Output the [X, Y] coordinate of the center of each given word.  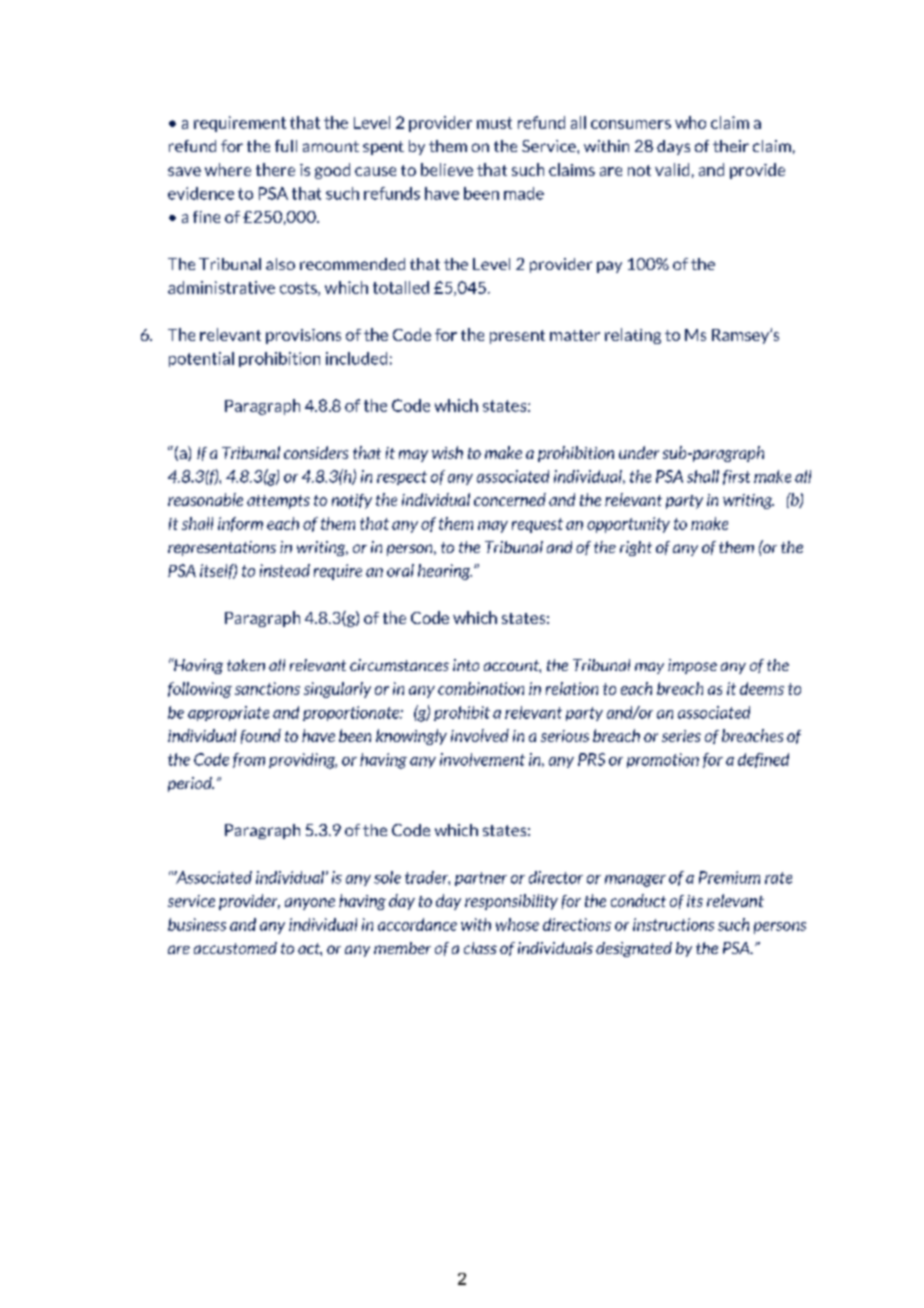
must [494, 123]
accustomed [235, 948]
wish [447, 452]
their [731, 146]
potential [201, 359]
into [466, 665]
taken [246, 665]
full [286, 146]
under [639, 452]
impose [692, 666]
